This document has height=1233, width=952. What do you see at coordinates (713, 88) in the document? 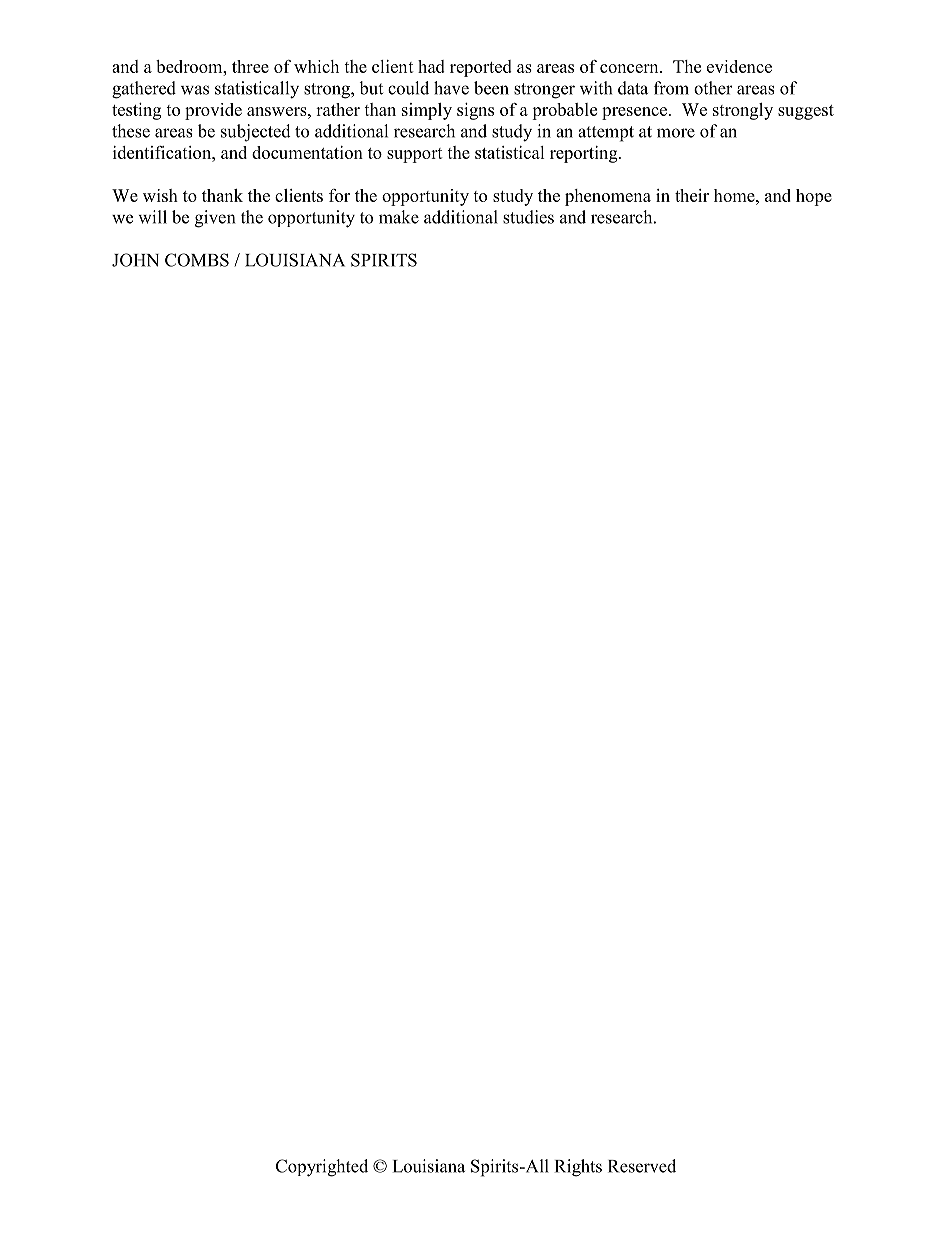
I see `other` at bounding box center [713, 88].
